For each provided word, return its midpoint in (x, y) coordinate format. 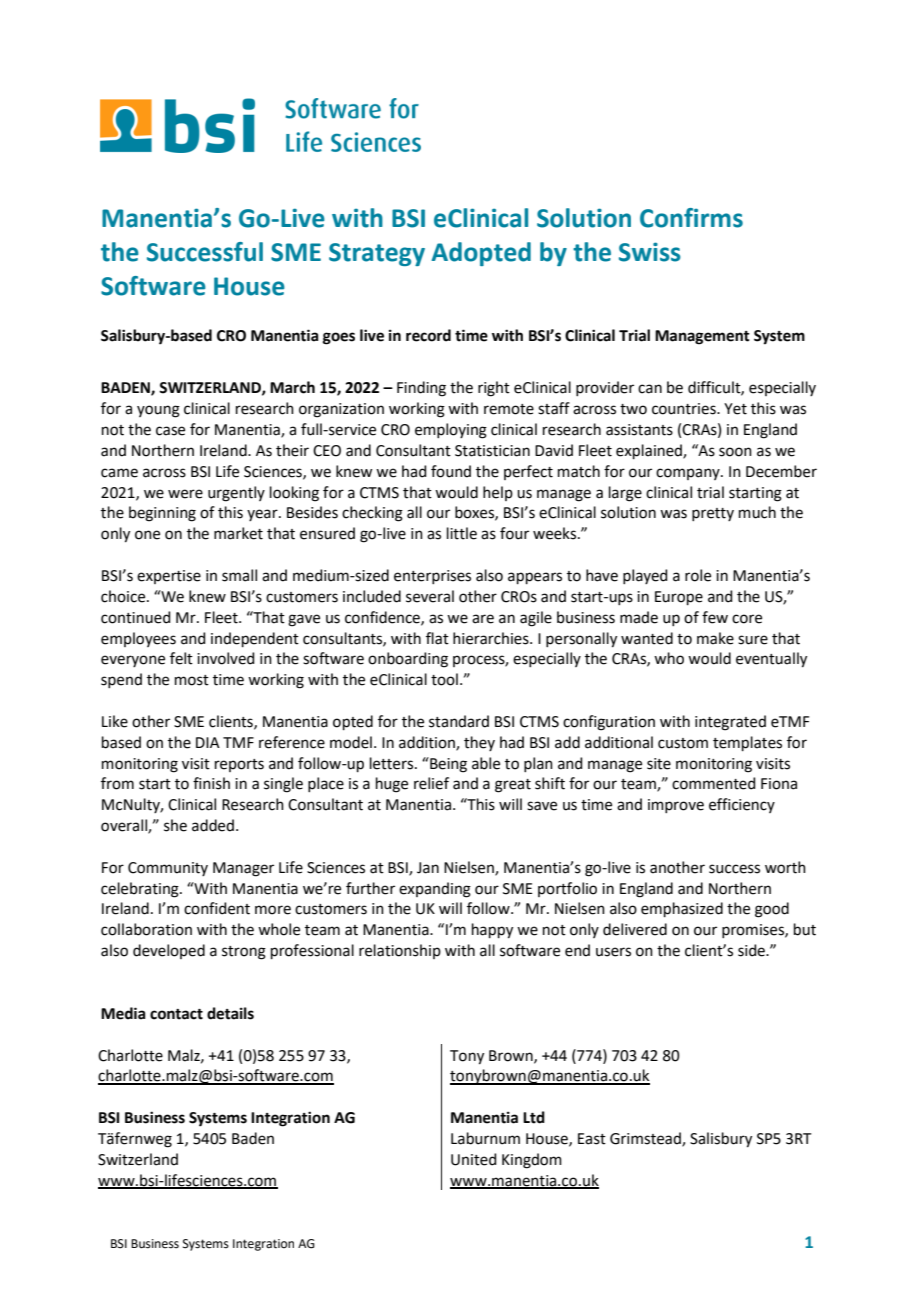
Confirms (691, 218)
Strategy (377, 254)
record (428, 335)
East (592, 1139)
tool (444, 679)
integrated (730, 723)
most (192, 680)
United (474, 1159)
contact (176, 1014)
